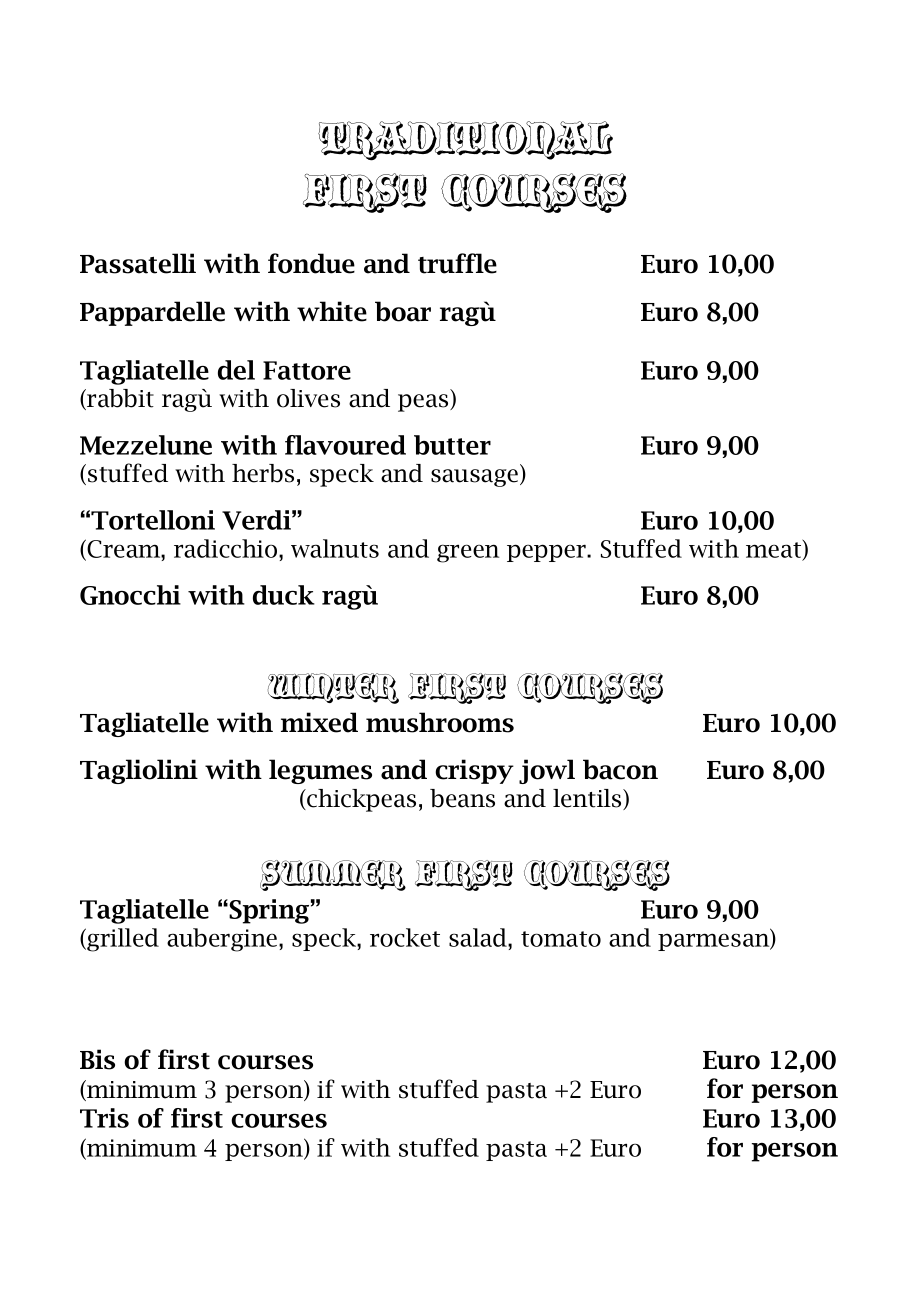 The height and width of the screenshot is (1308, 924). Describe the element at coordinates (620, 769) in the screenshot. I see `bacon` at that location.
